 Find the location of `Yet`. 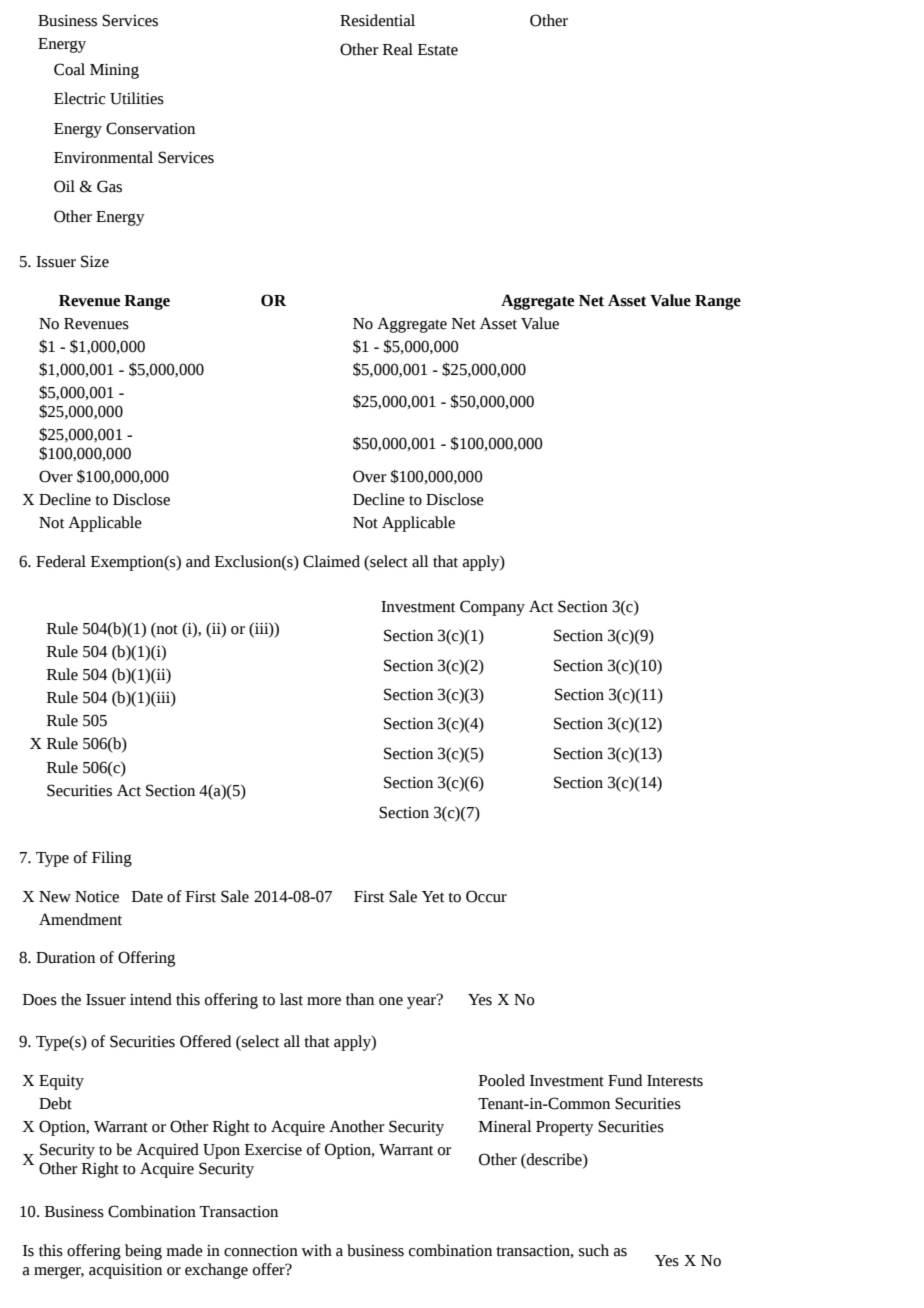

Yet is located at coordinates (433, 897).
